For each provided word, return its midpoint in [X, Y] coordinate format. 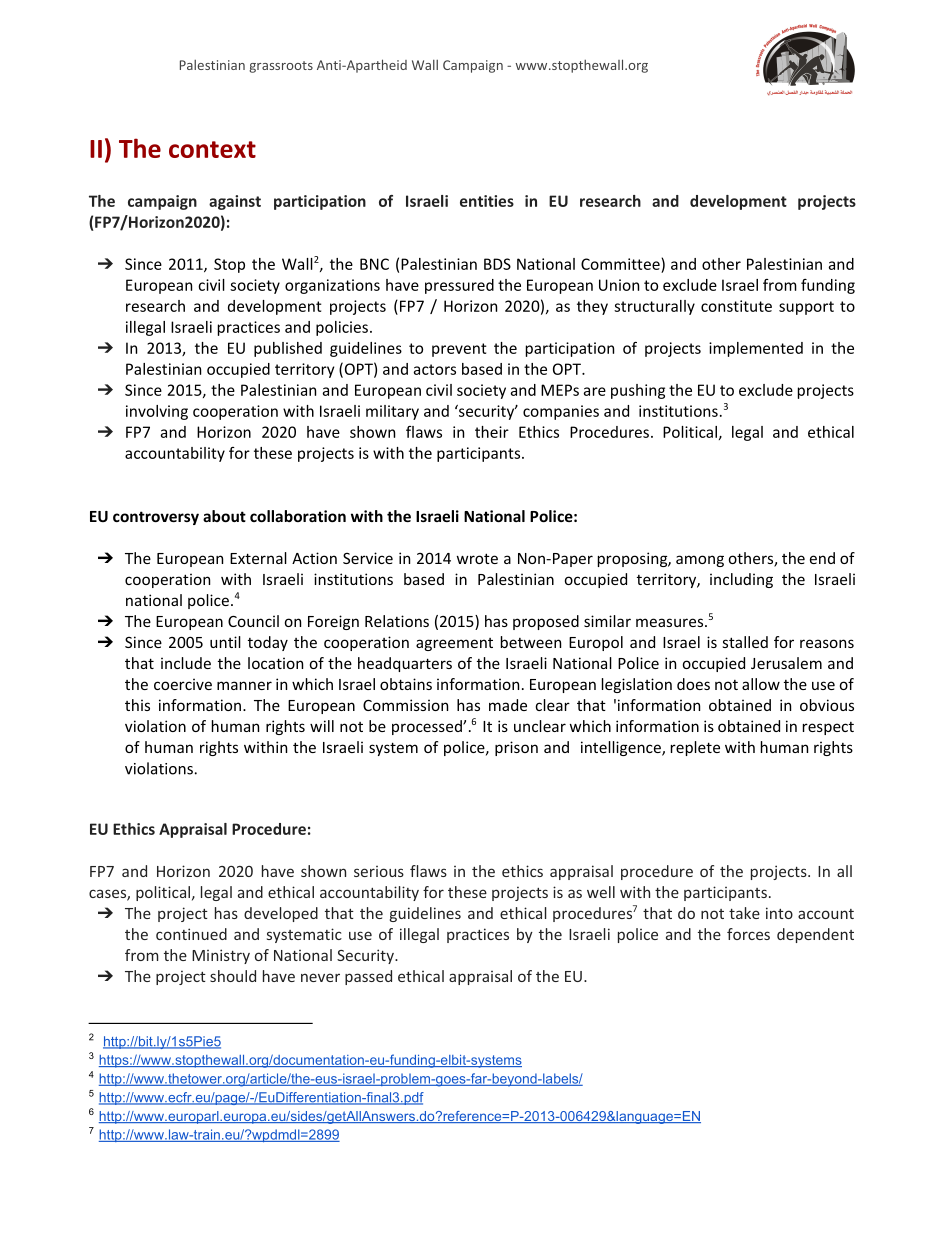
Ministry [221, 956]
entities [487, 201]
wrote [477, 558]
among [700, 561]
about [224, 516]
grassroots [281, 67]
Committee [621, 264]
